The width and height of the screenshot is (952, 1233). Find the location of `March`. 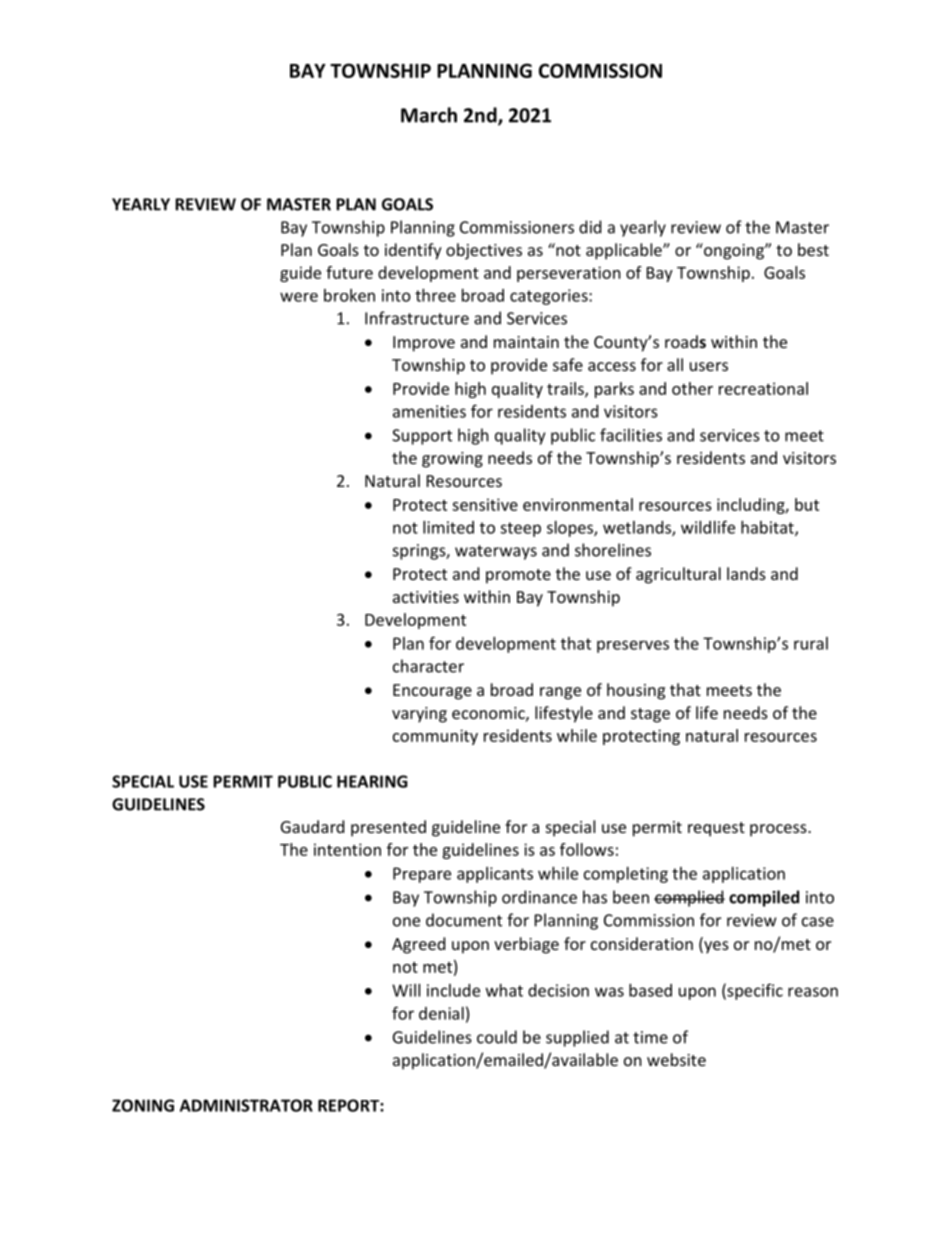

March is located at coordinates (429, 115).
